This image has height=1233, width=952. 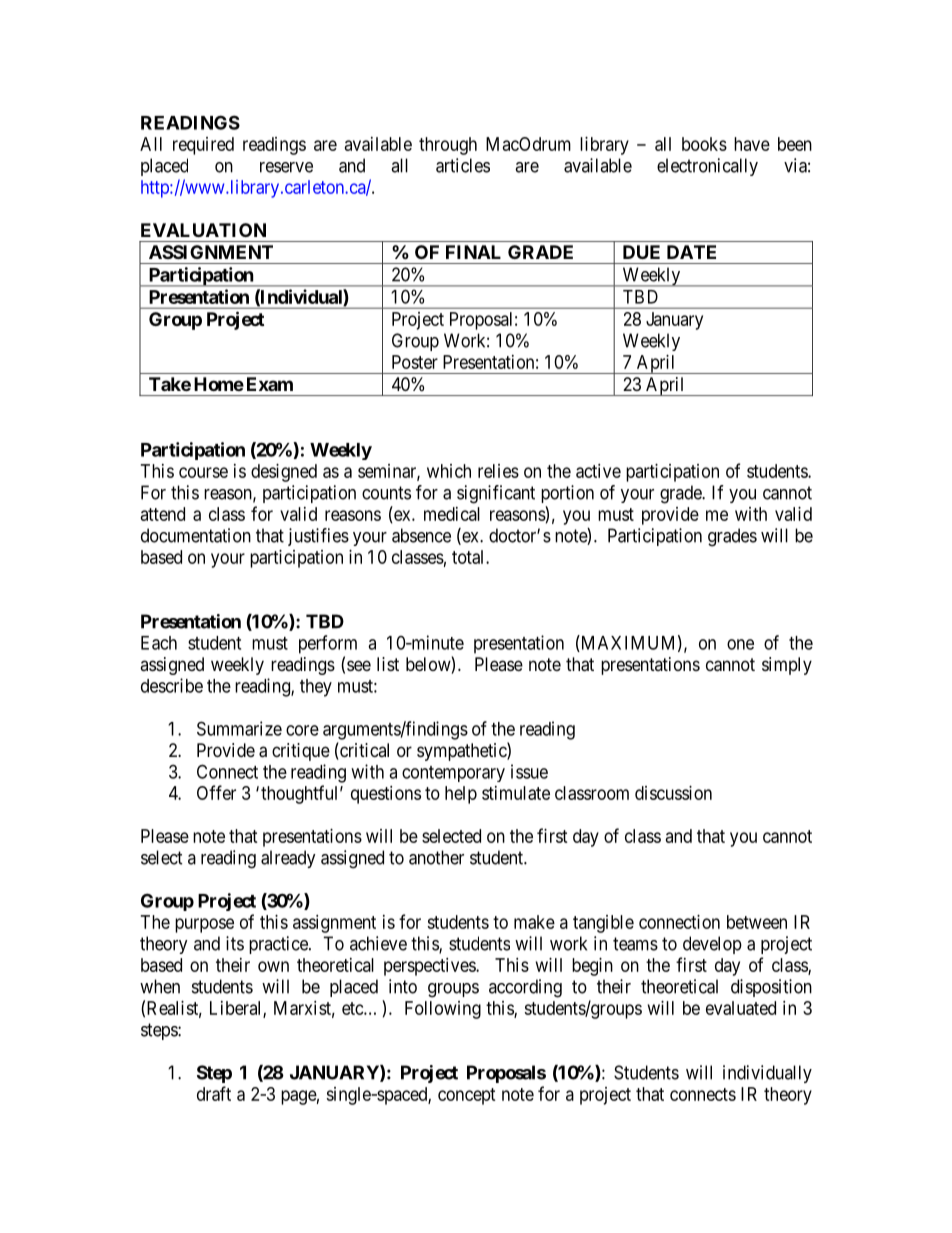 I want to click on concept, so click(x=467, y=1096).
